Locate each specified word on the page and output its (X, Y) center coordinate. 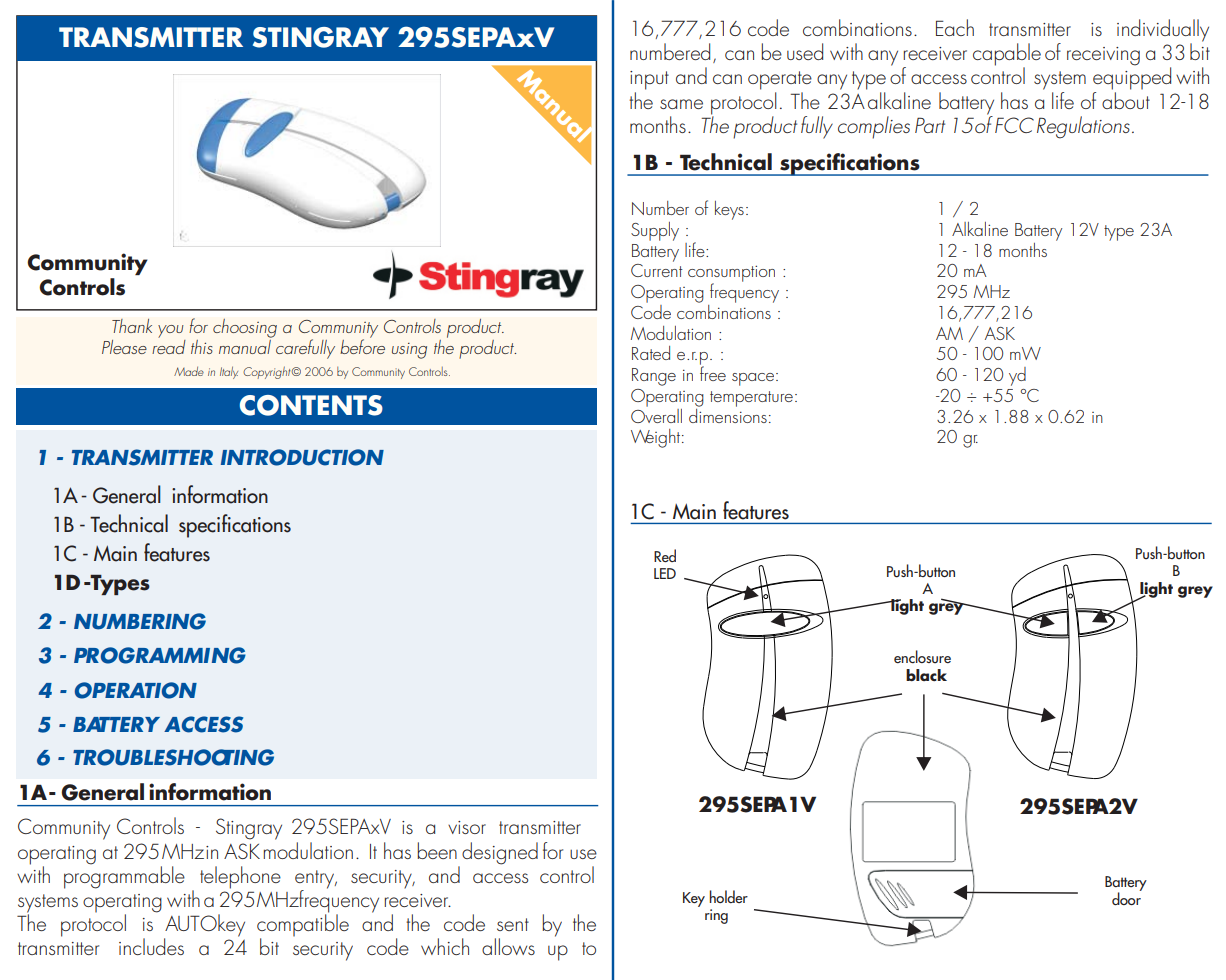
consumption (731, 275)
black (926, 675)
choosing (245, 328)
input (649, 80)
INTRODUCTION (302, 457)
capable (1007, 55)
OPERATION (136, 690)
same (681, 104)
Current (657, 270)
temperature (751, 399)
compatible (303, 925)
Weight (657, 438)
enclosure (922, 656)
